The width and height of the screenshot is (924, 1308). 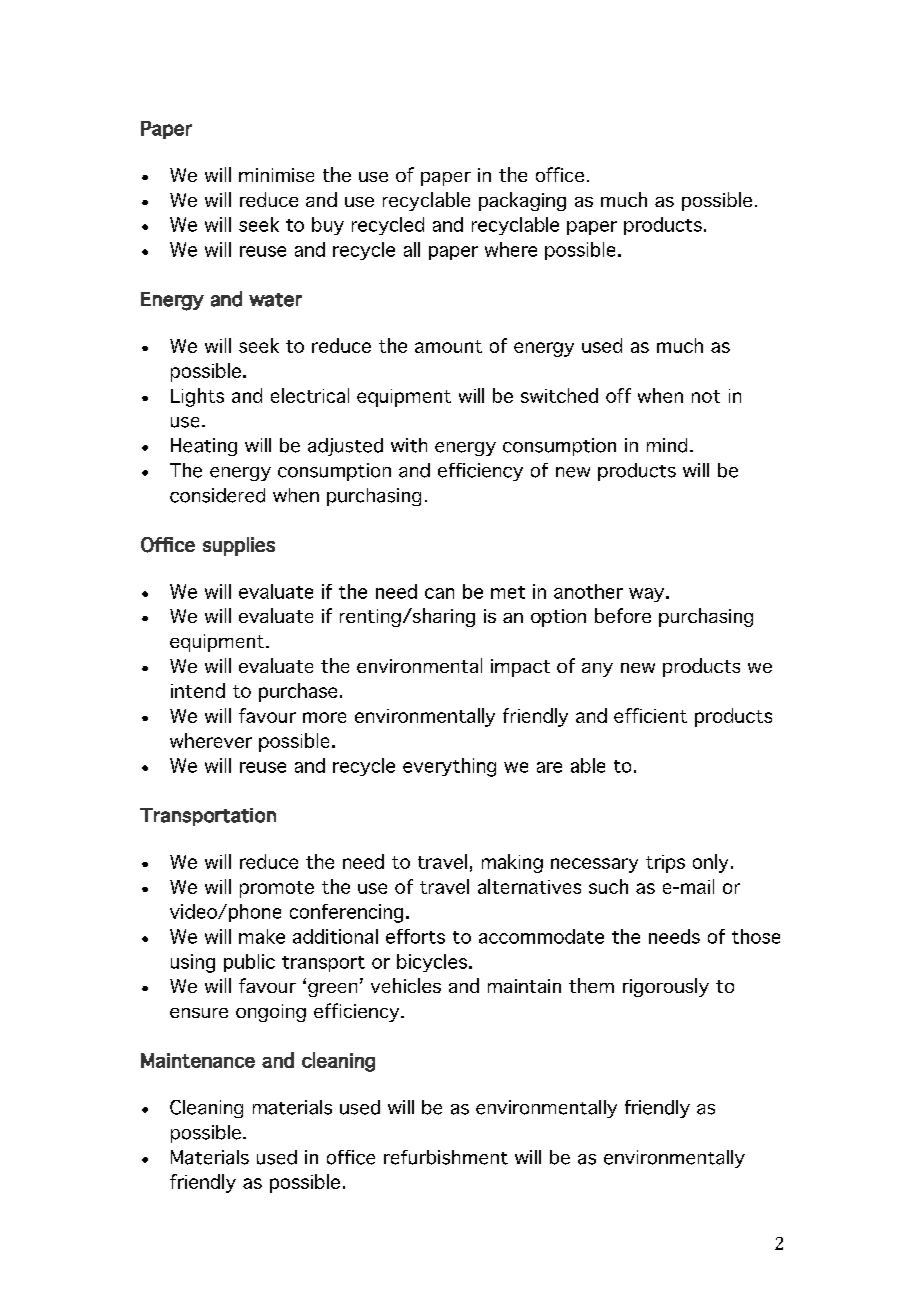 What do you see at coordinates (409, 445) in the screenshot?
I see `with` at bounding box center [409, 445].
